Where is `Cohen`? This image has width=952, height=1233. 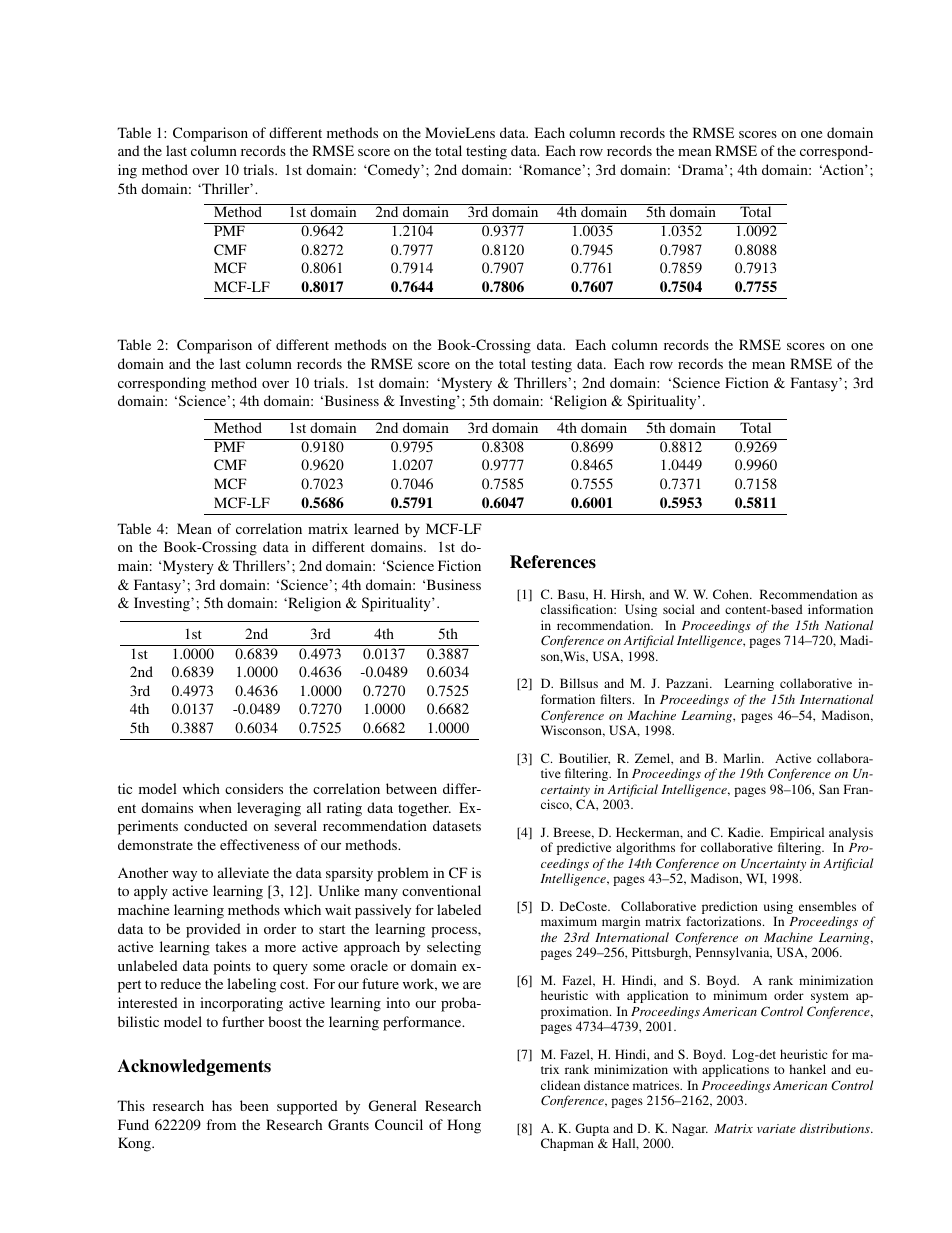
Cohen is located at coordinates (732, 594).
